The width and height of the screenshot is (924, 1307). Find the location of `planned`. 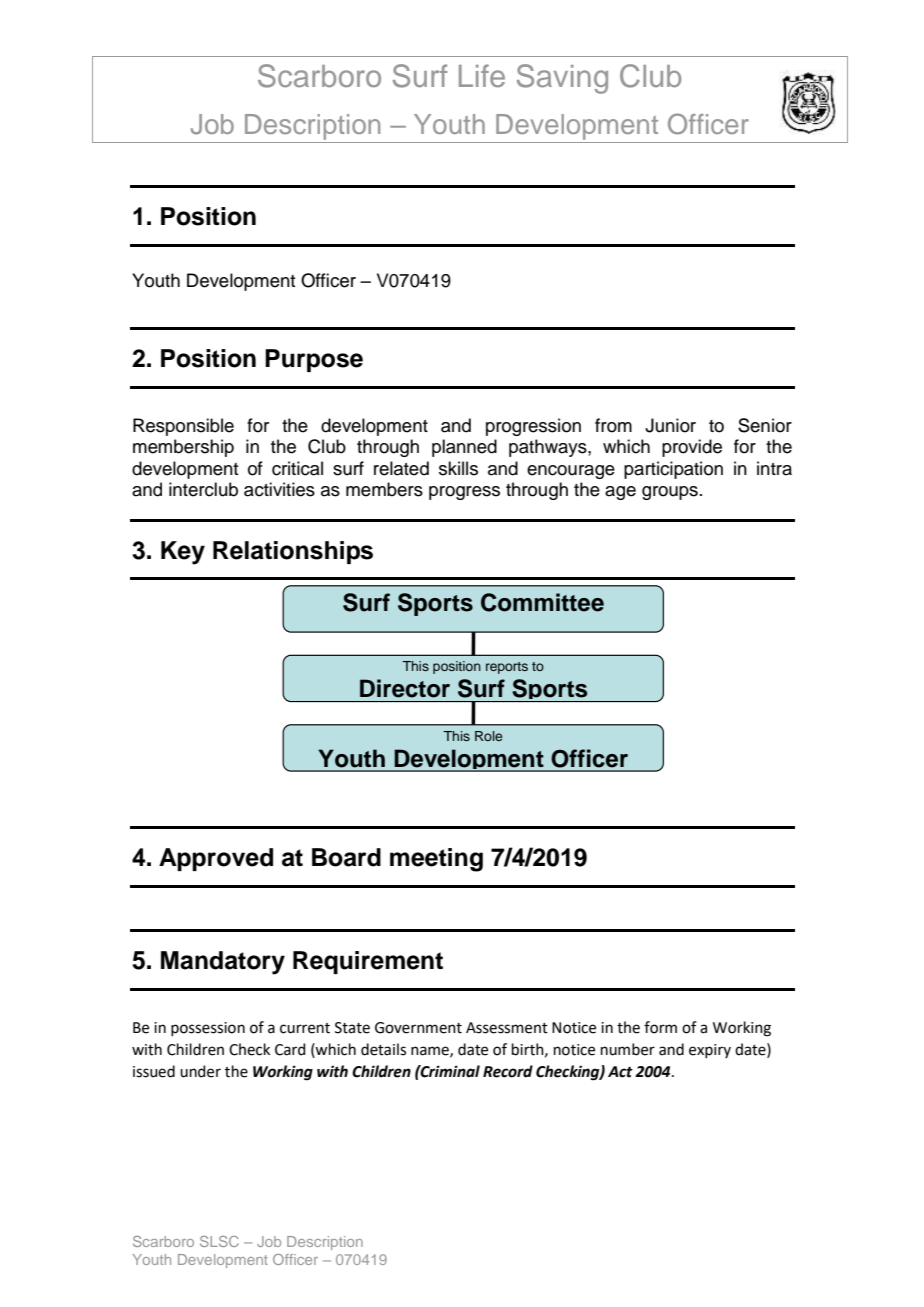

planned is located at coordinates (464, 448).
